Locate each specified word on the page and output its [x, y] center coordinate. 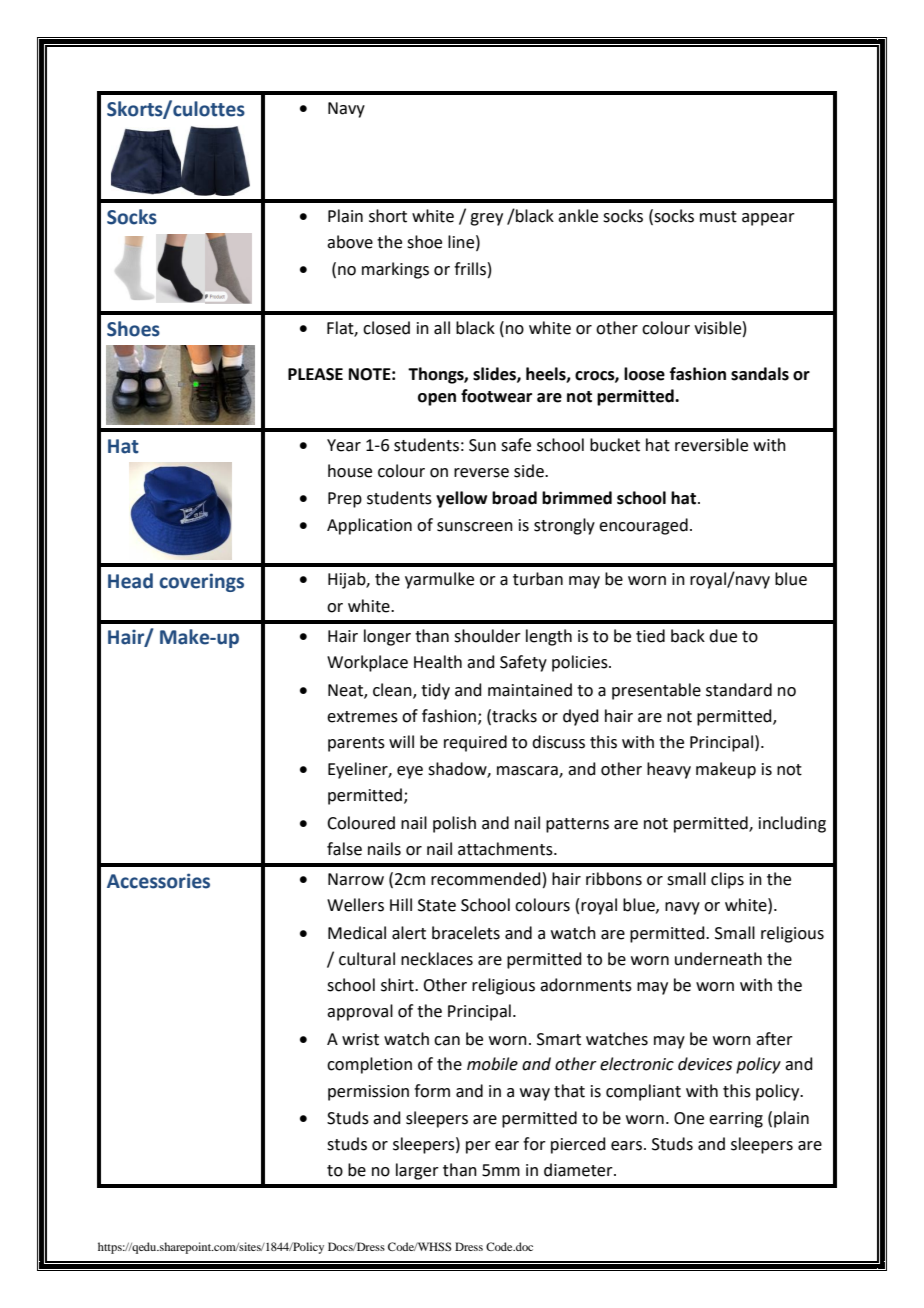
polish [454, 824]
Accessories [158, 881]
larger [417, 1171]
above [350, 242]
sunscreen [475, 527]
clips [727, 880]
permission [368, 1093]
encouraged [643, 526]
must [718, 217]
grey [486, 219]
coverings [201, 582]
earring [736, 1120]
